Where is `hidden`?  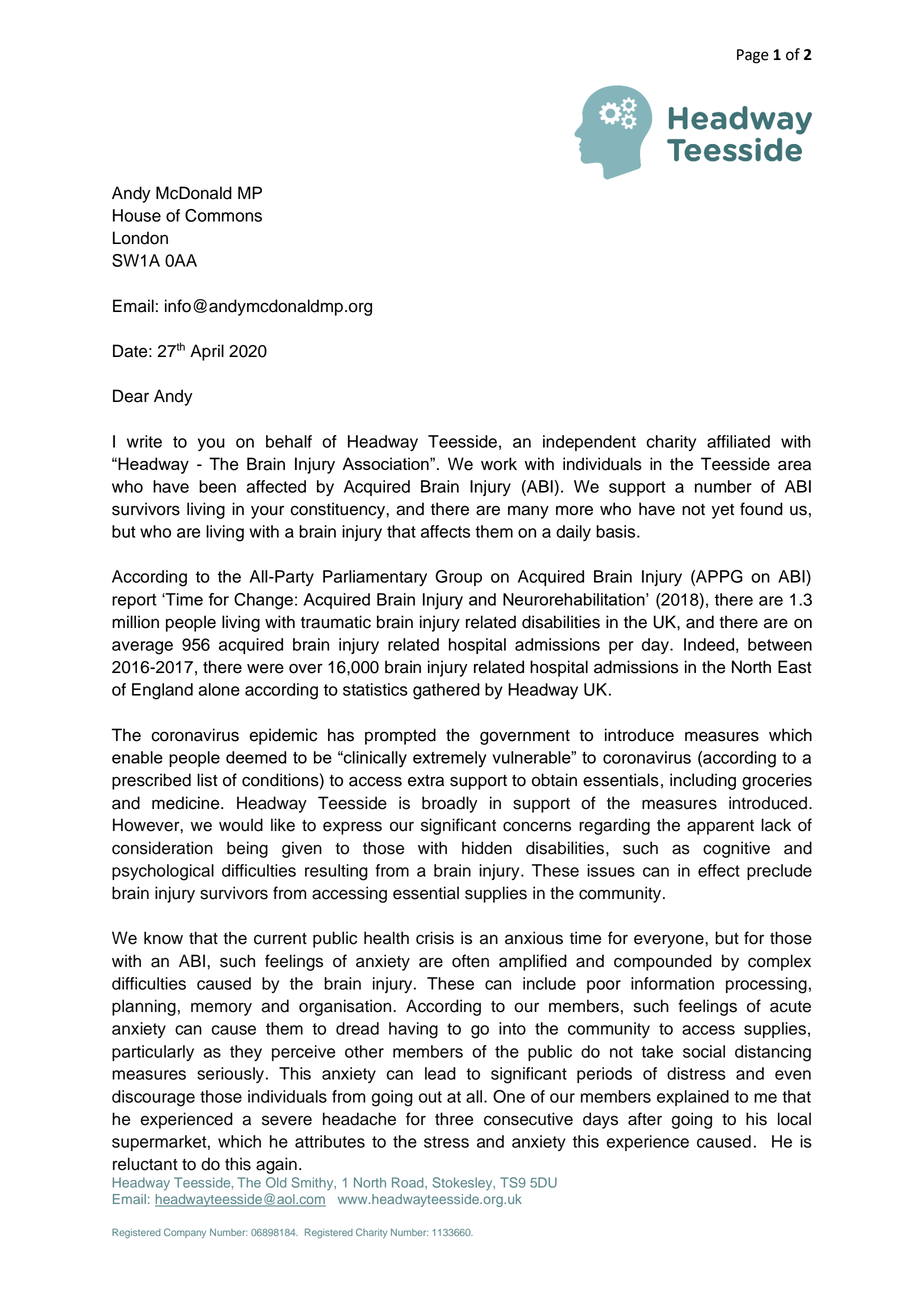
hidden is located at coordinates (487, 848).
